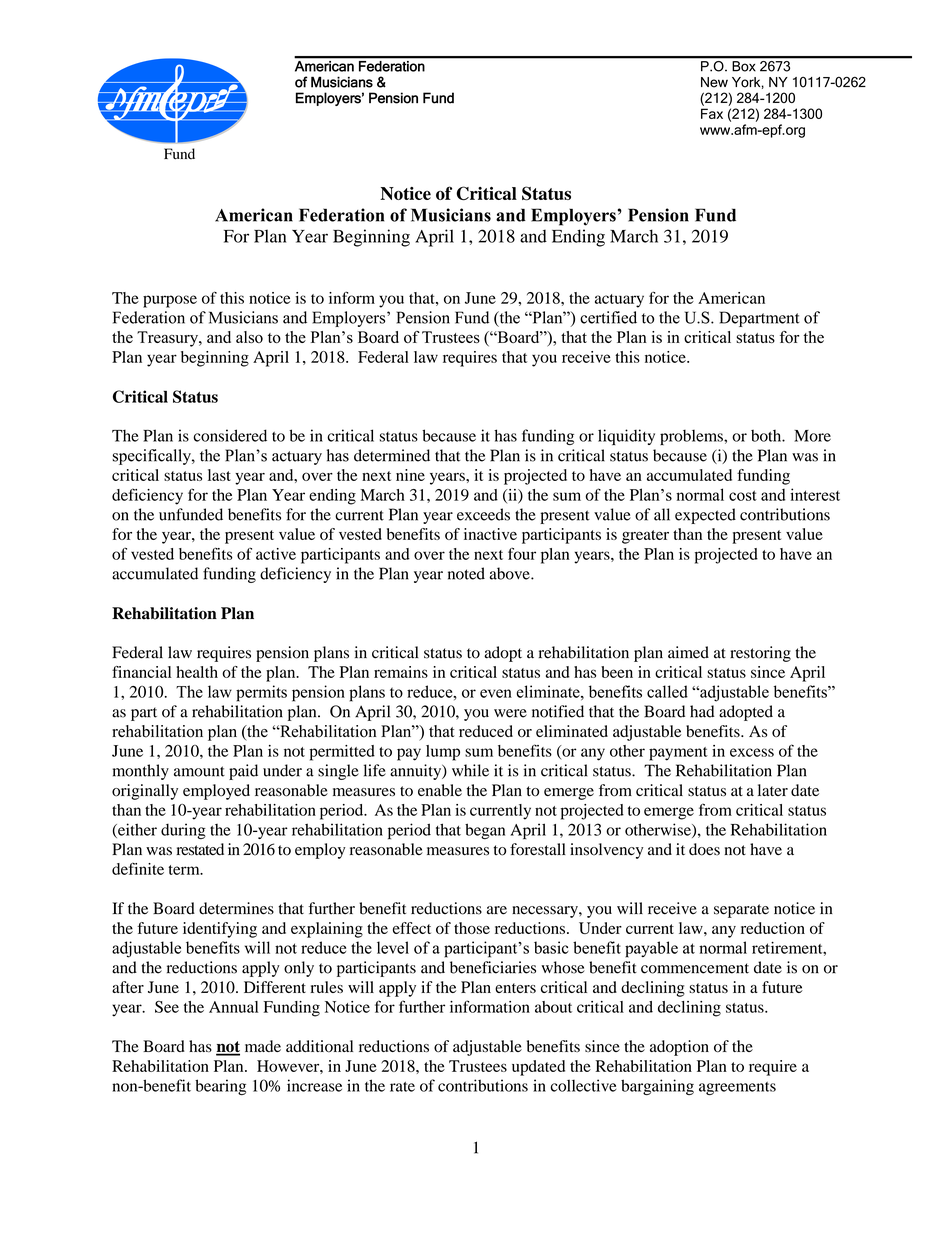 This screenshot has height=1233, width=952. Describe the element at coordinates (170, 301) in the screenshot. I see `purpose` at that location.
